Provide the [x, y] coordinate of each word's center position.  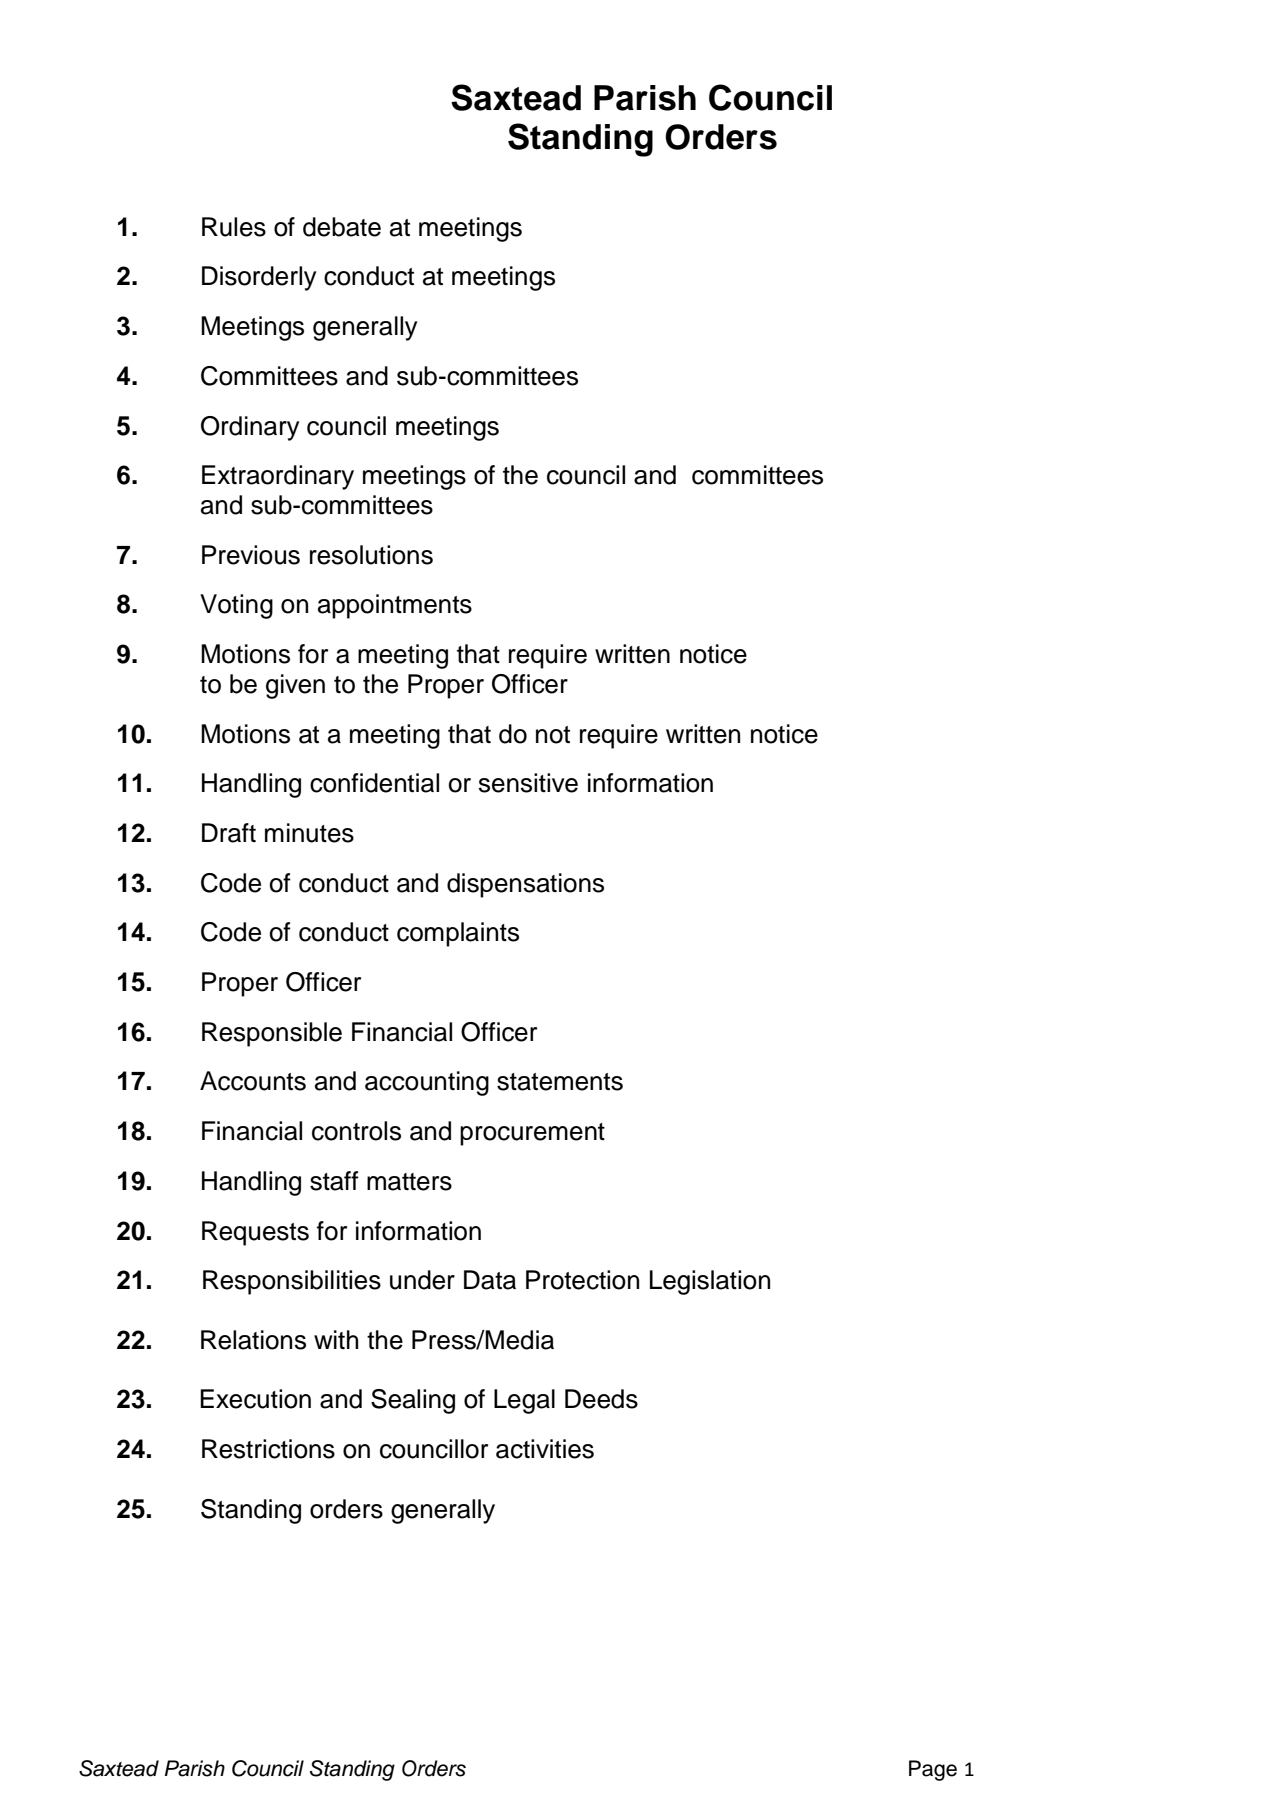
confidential [374, 783]
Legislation [710, 1282]
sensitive [528, 783]
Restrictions [268, 1449]
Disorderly [259, 278]
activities [545, 1449]
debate [342, 227]
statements [560, 1082]
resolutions [371, 555]
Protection [582, 1280]
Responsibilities [292, 1282]
